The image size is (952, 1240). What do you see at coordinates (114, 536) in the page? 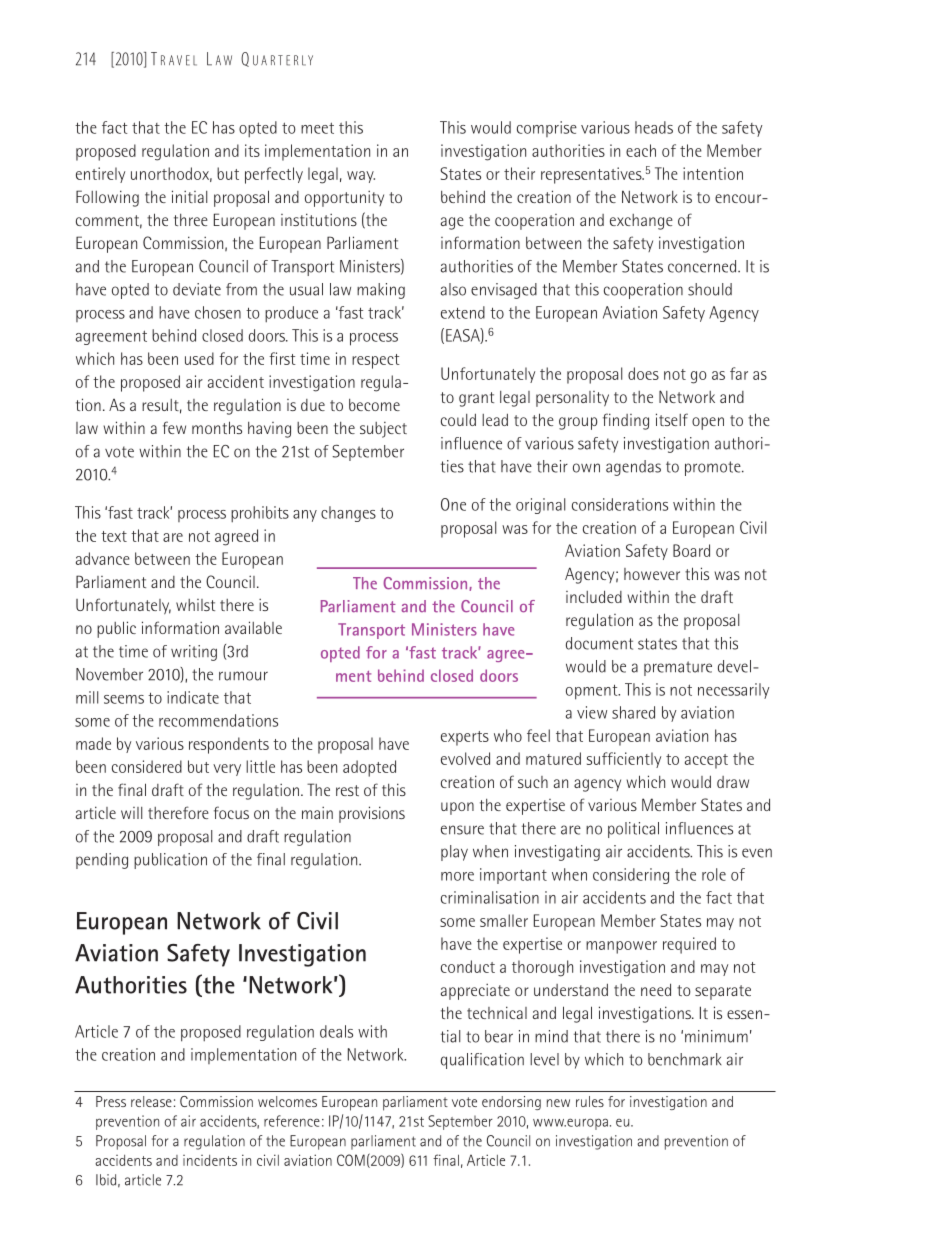
I see `text` at bounding box center [114, 536].
